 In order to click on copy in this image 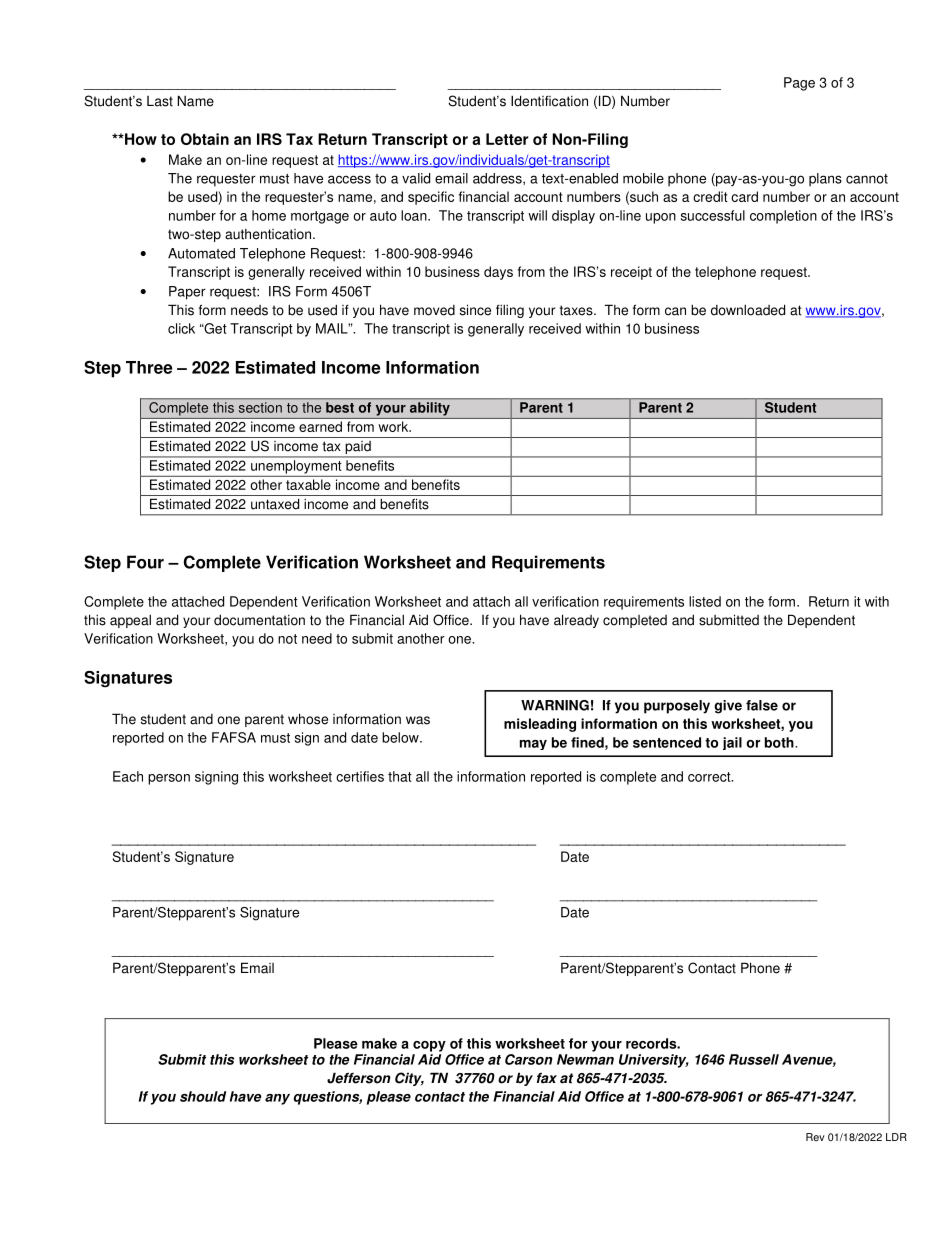, I will do `click(429, 1046)`.
